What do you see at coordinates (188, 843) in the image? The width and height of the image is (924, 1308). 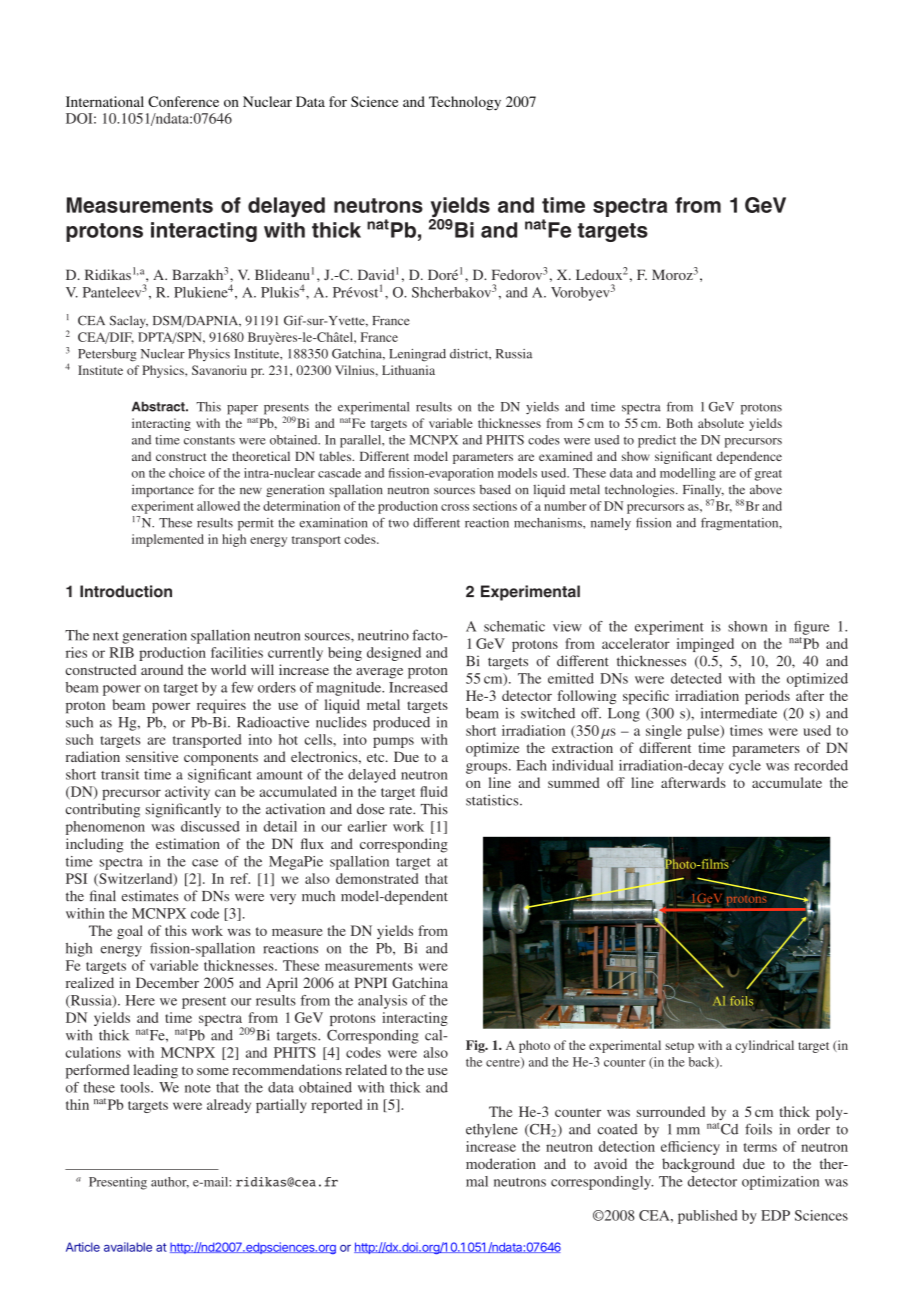 I see `estimation` at bounding box center [188, 843].
